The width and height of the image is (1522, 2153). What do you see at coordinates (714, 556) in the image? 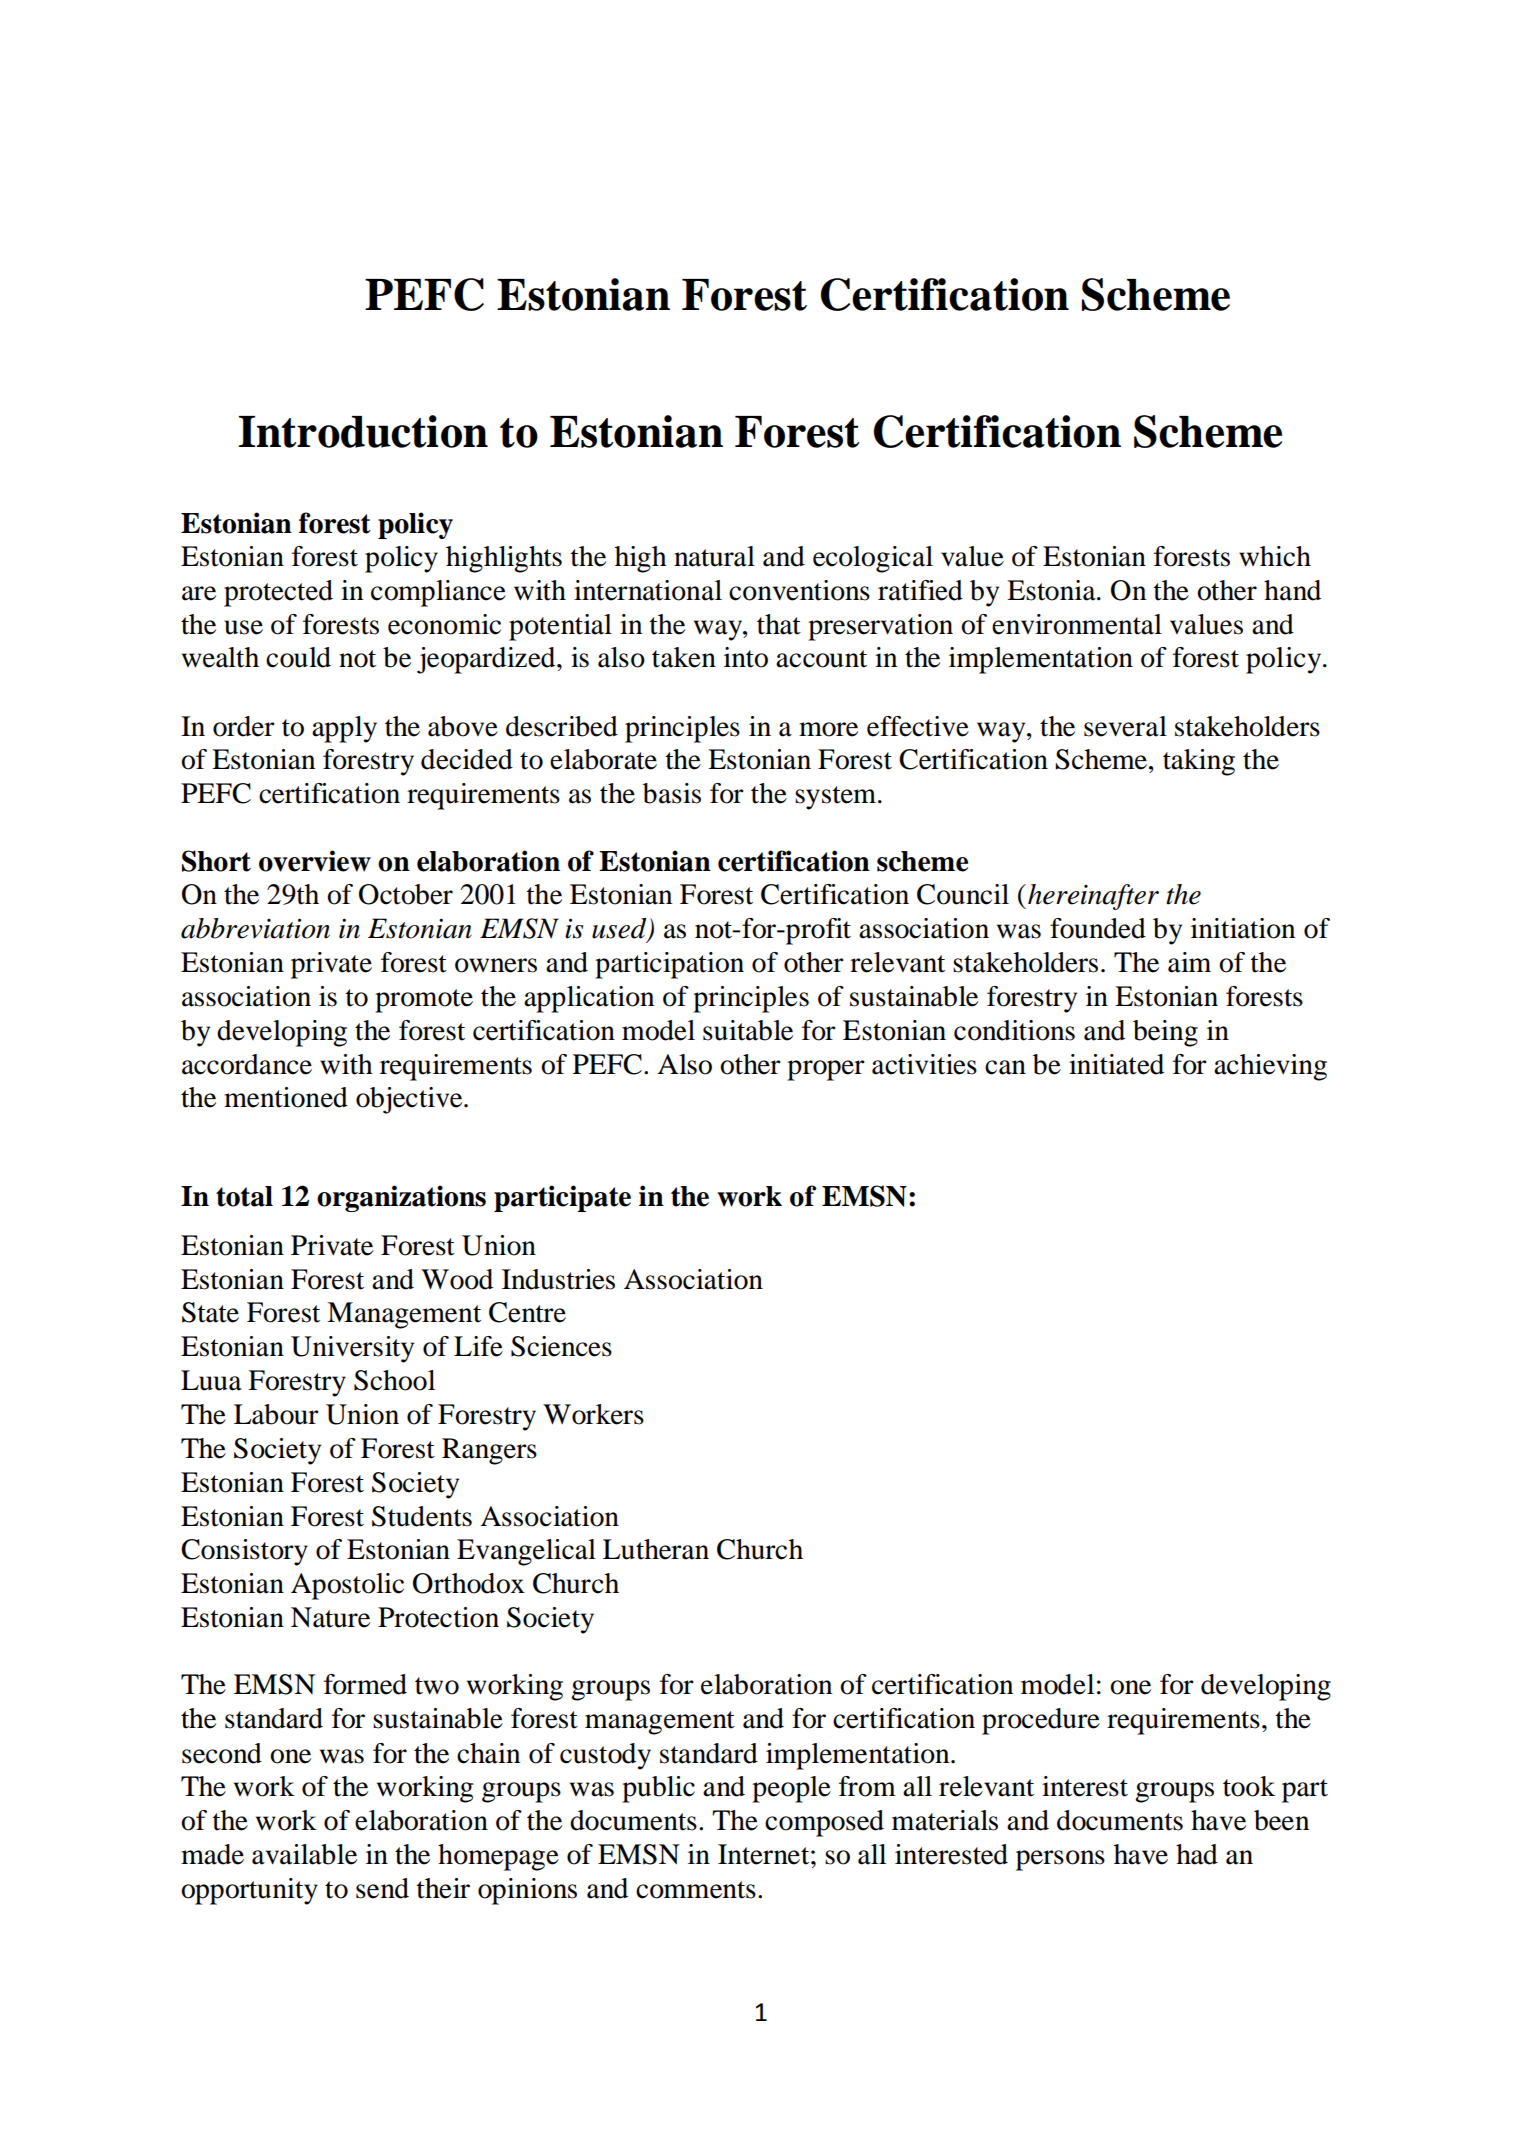
I see `natural` at bounding box center [714, 556].
